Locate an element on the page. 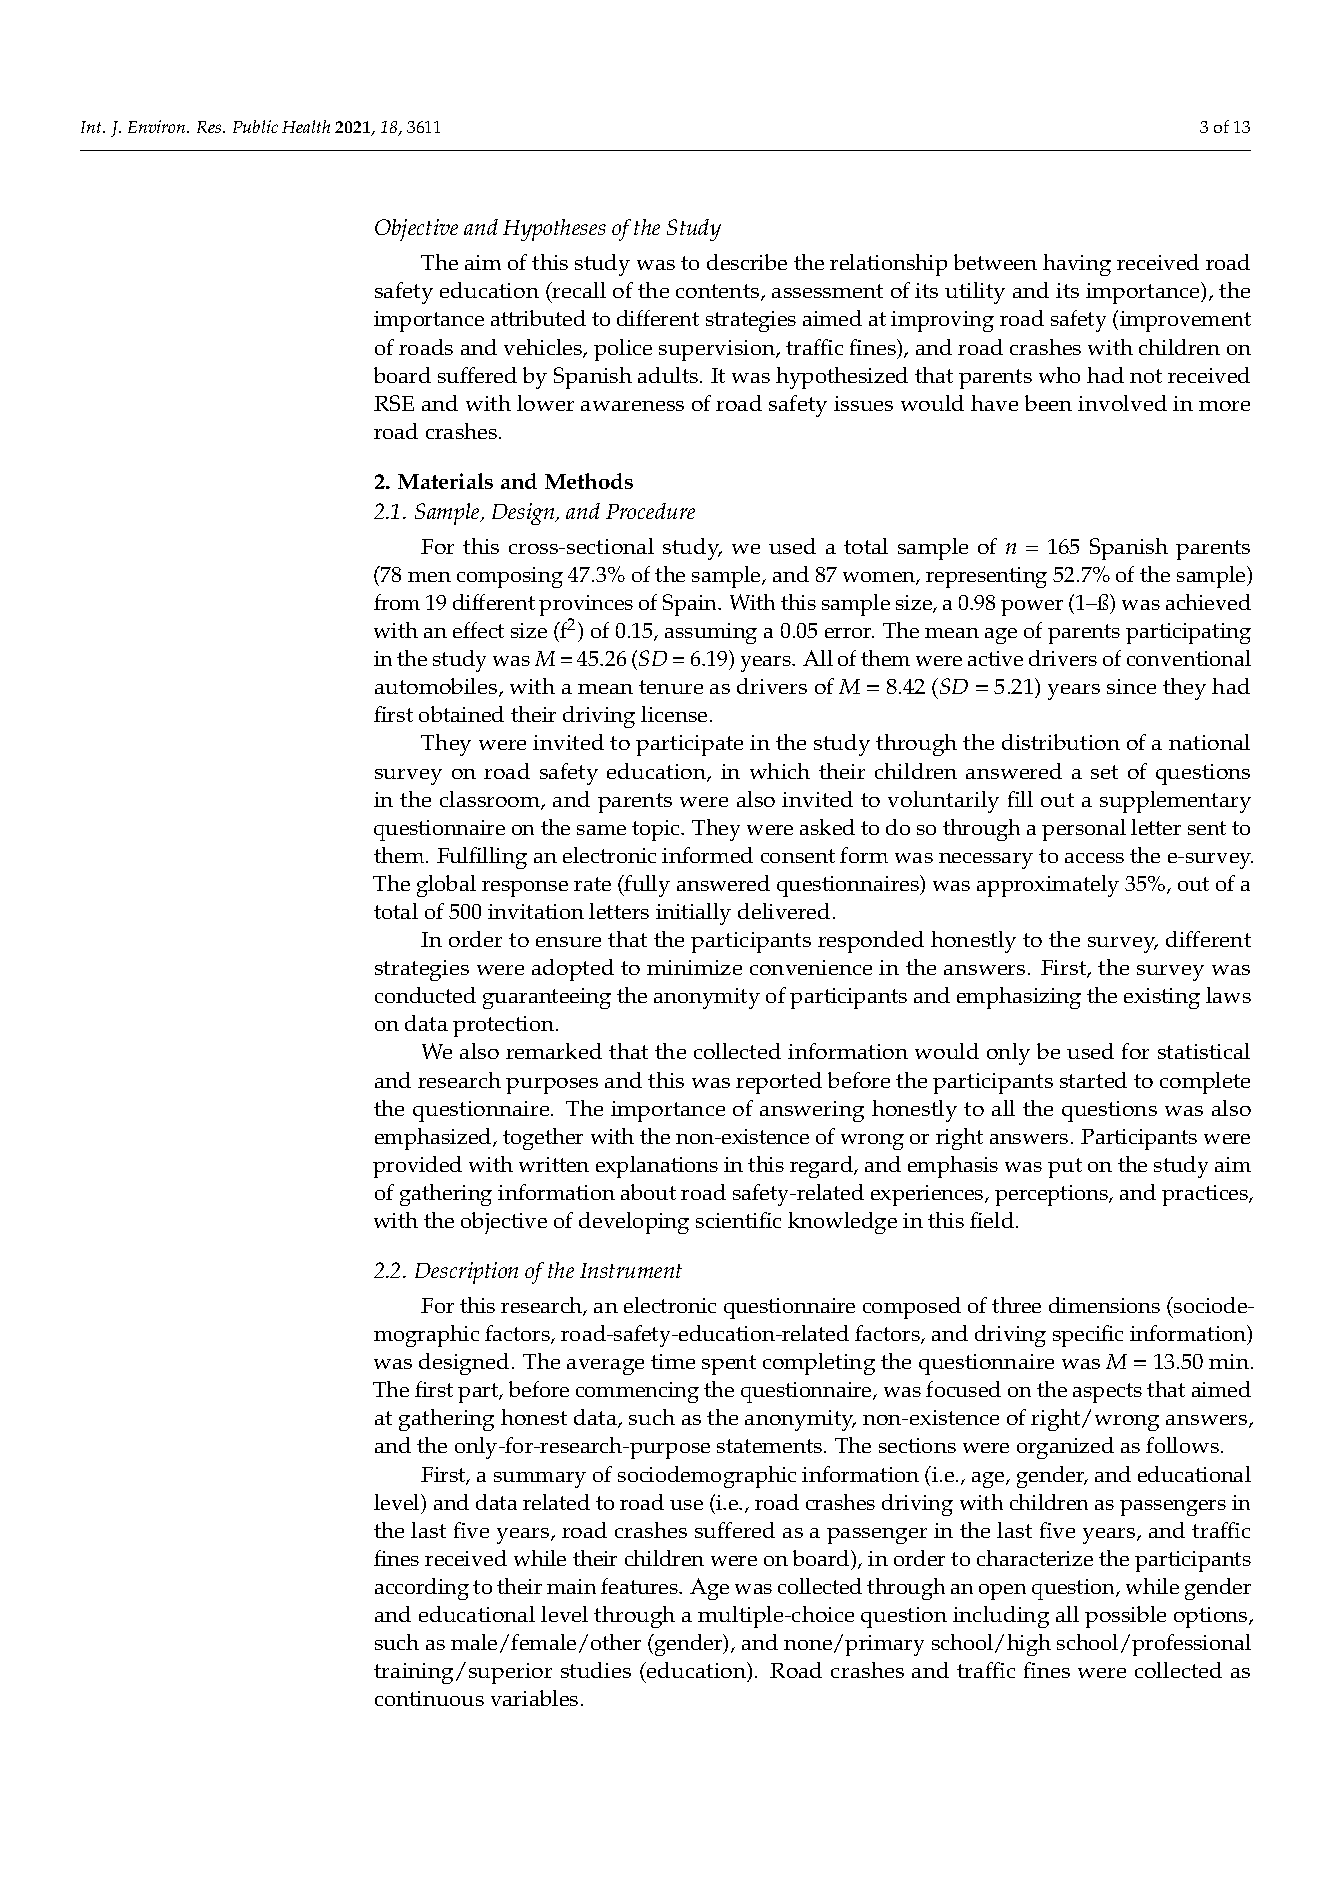 Image resolution: width=1332 pixels, height=1884 pixels. Public is located at coordinates (255, 126).
